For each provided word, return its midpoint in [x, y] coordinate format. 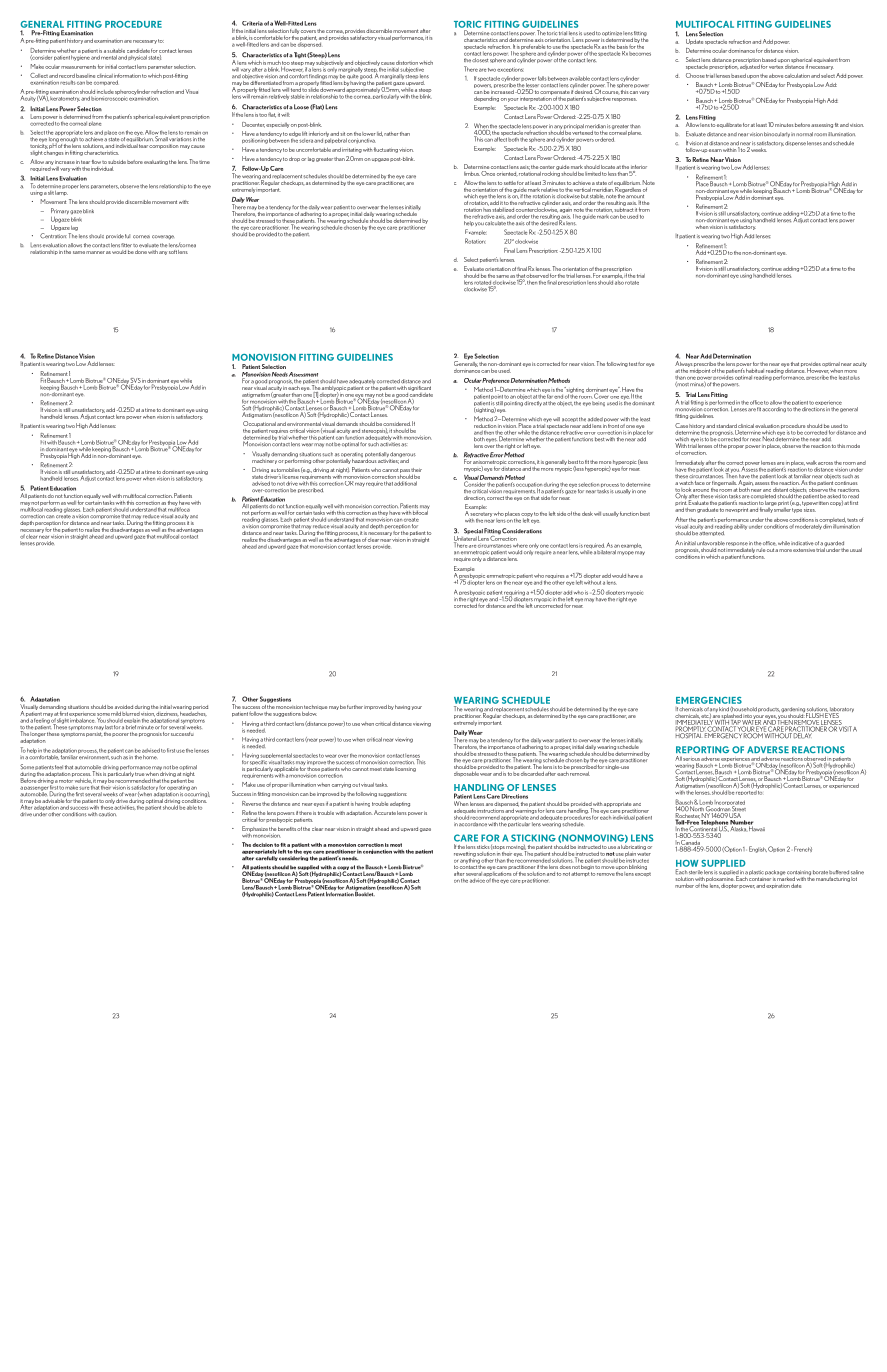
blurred [131, 714]
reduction [485, 426]
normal [804, 134]
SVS [136, 381]
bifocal [421, 511]
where [520, 545]
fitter [126, 245]
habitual [755, 371]
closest [480, 60]
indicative [802, 543]
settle [510, 183]
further [355, 707]
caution [107, 814]
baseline [85, 76]
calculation [797, 76]
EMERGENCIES [709, 700]
